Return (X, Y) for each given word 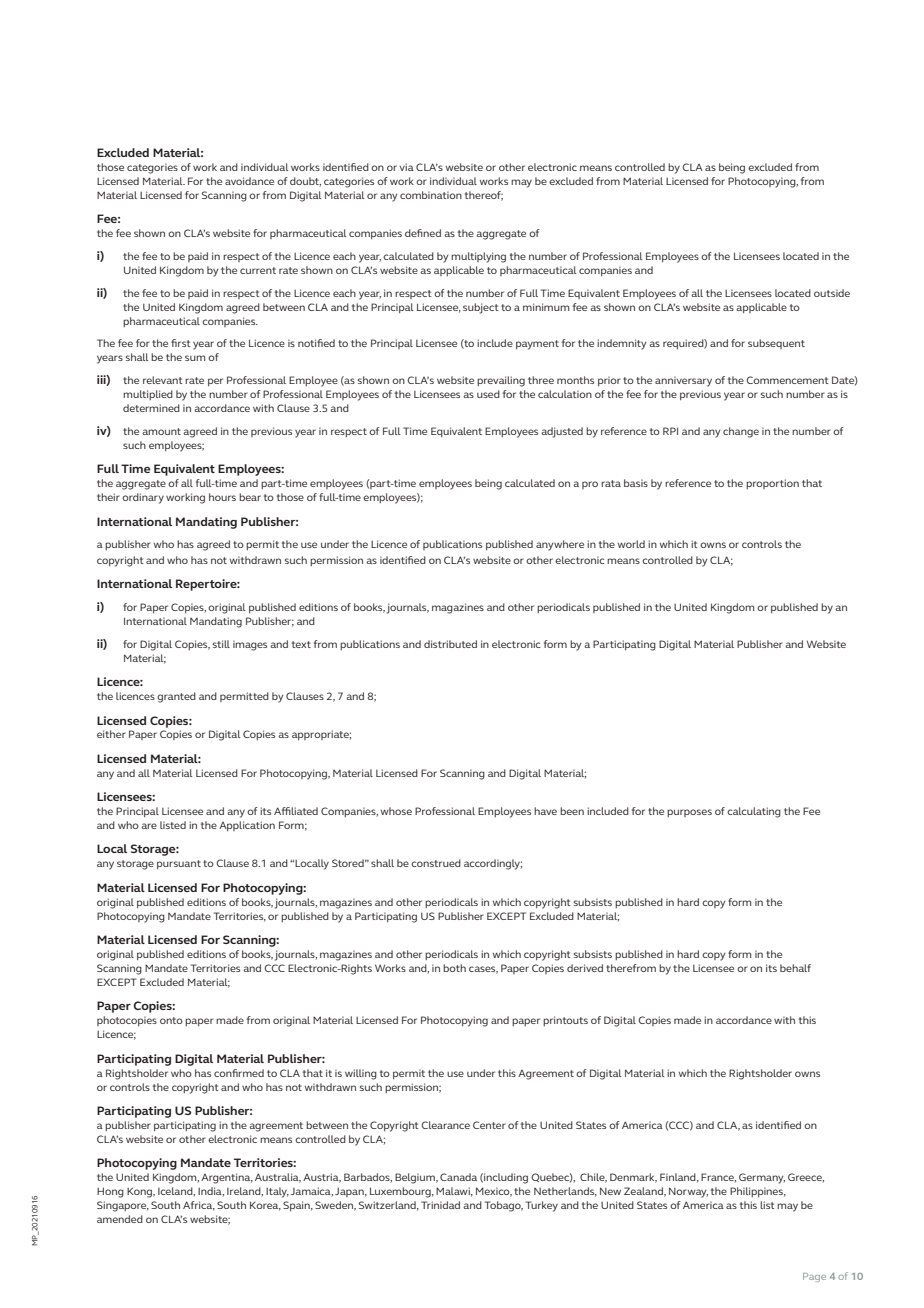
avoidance (249, 181)
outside (832, 293)
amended (120, 1219)
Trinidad (440, 1205)
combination (431, 195)
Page (814, 1277)
